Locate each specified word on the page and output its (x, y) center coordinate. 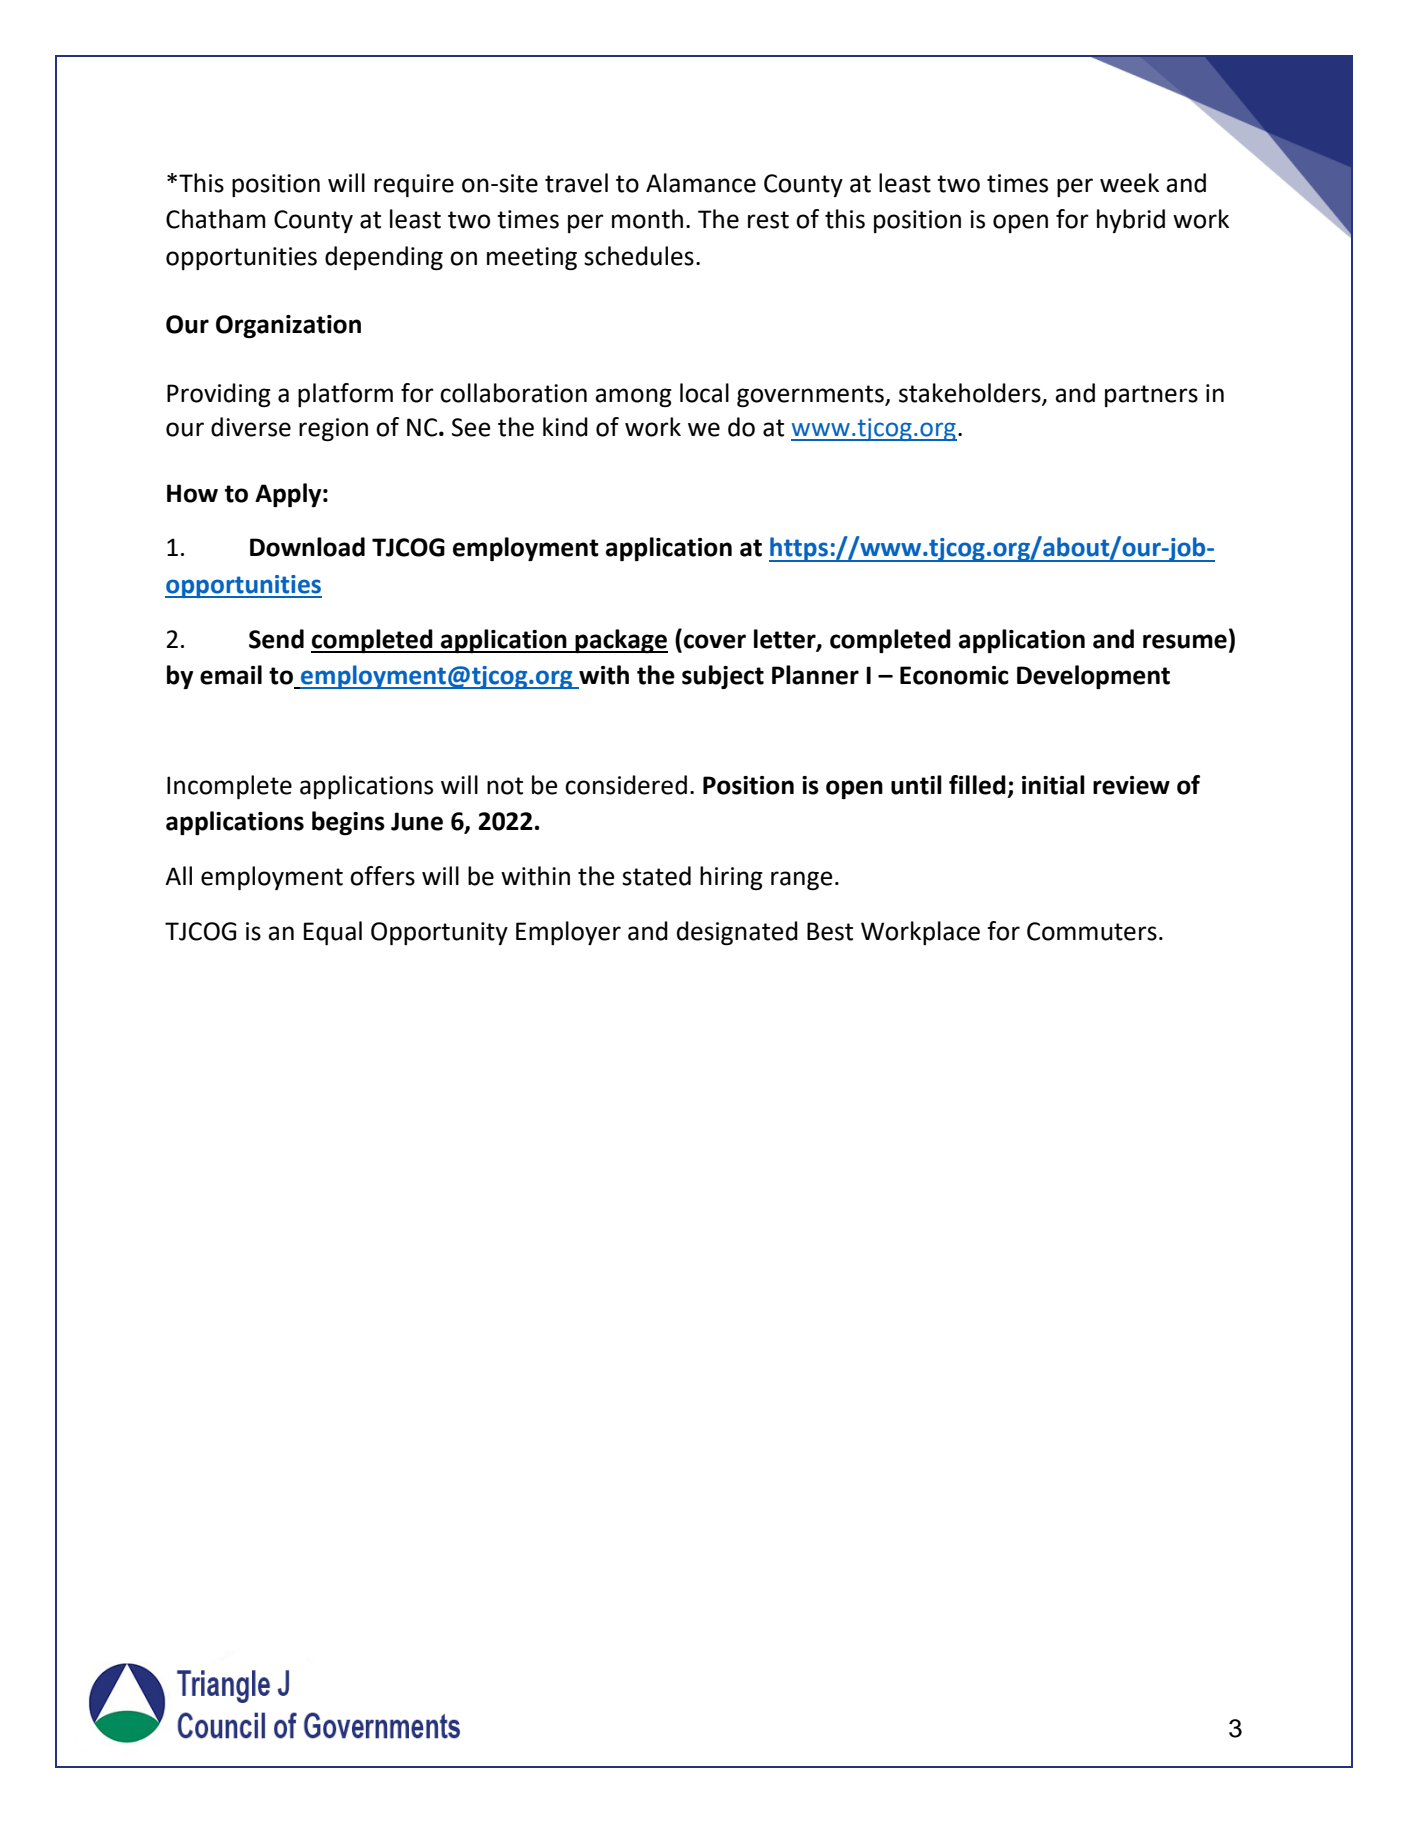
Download (307, 547)
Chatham (215, 219)
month (647, 219)
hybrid (1131, 221)
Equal (333, 933)
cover (715, 641)
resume (1185, 641)
